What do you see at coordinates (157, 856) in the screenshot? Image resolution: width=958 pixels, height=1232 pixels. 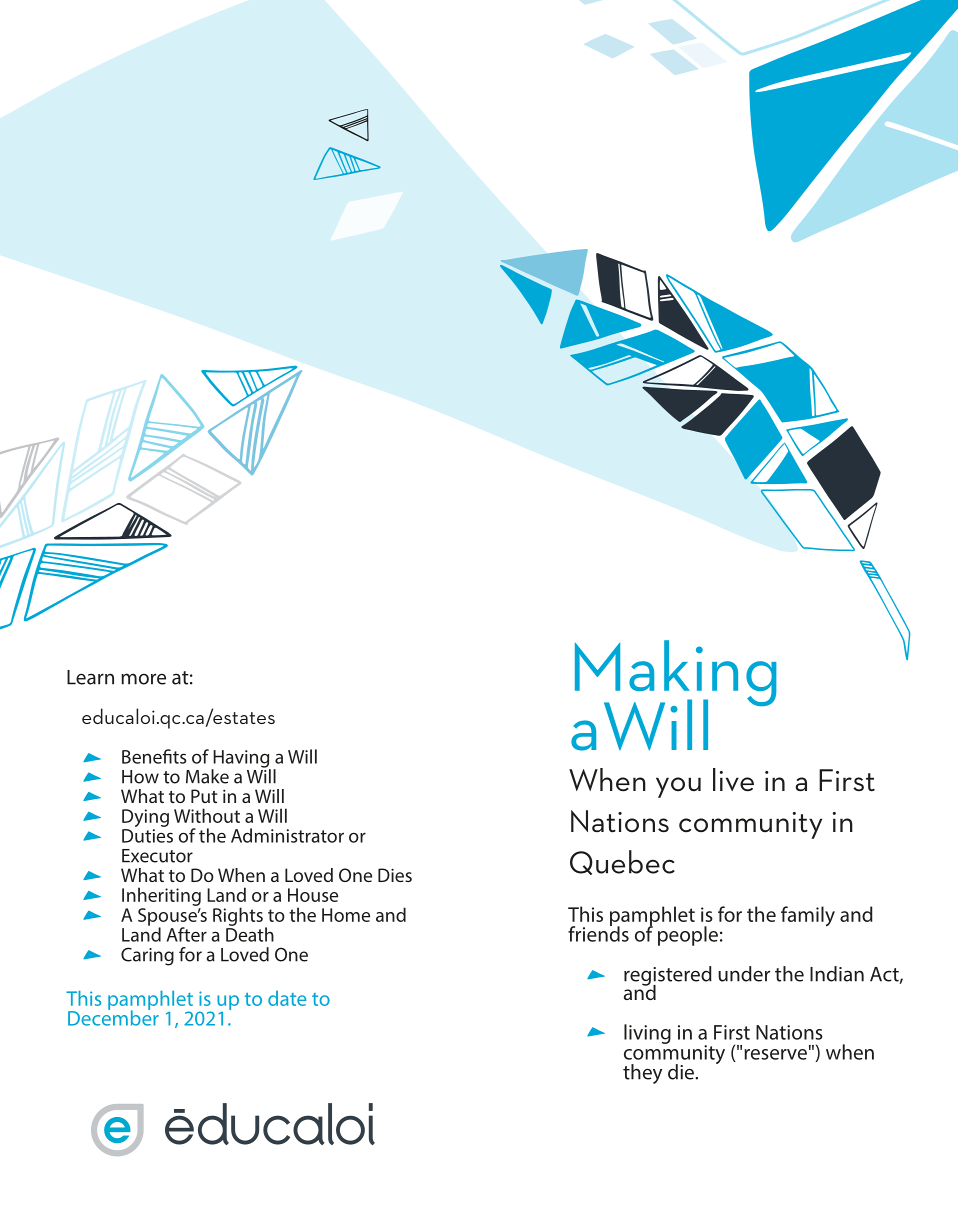 I see `Executor` at bounding box center [157, 856].
